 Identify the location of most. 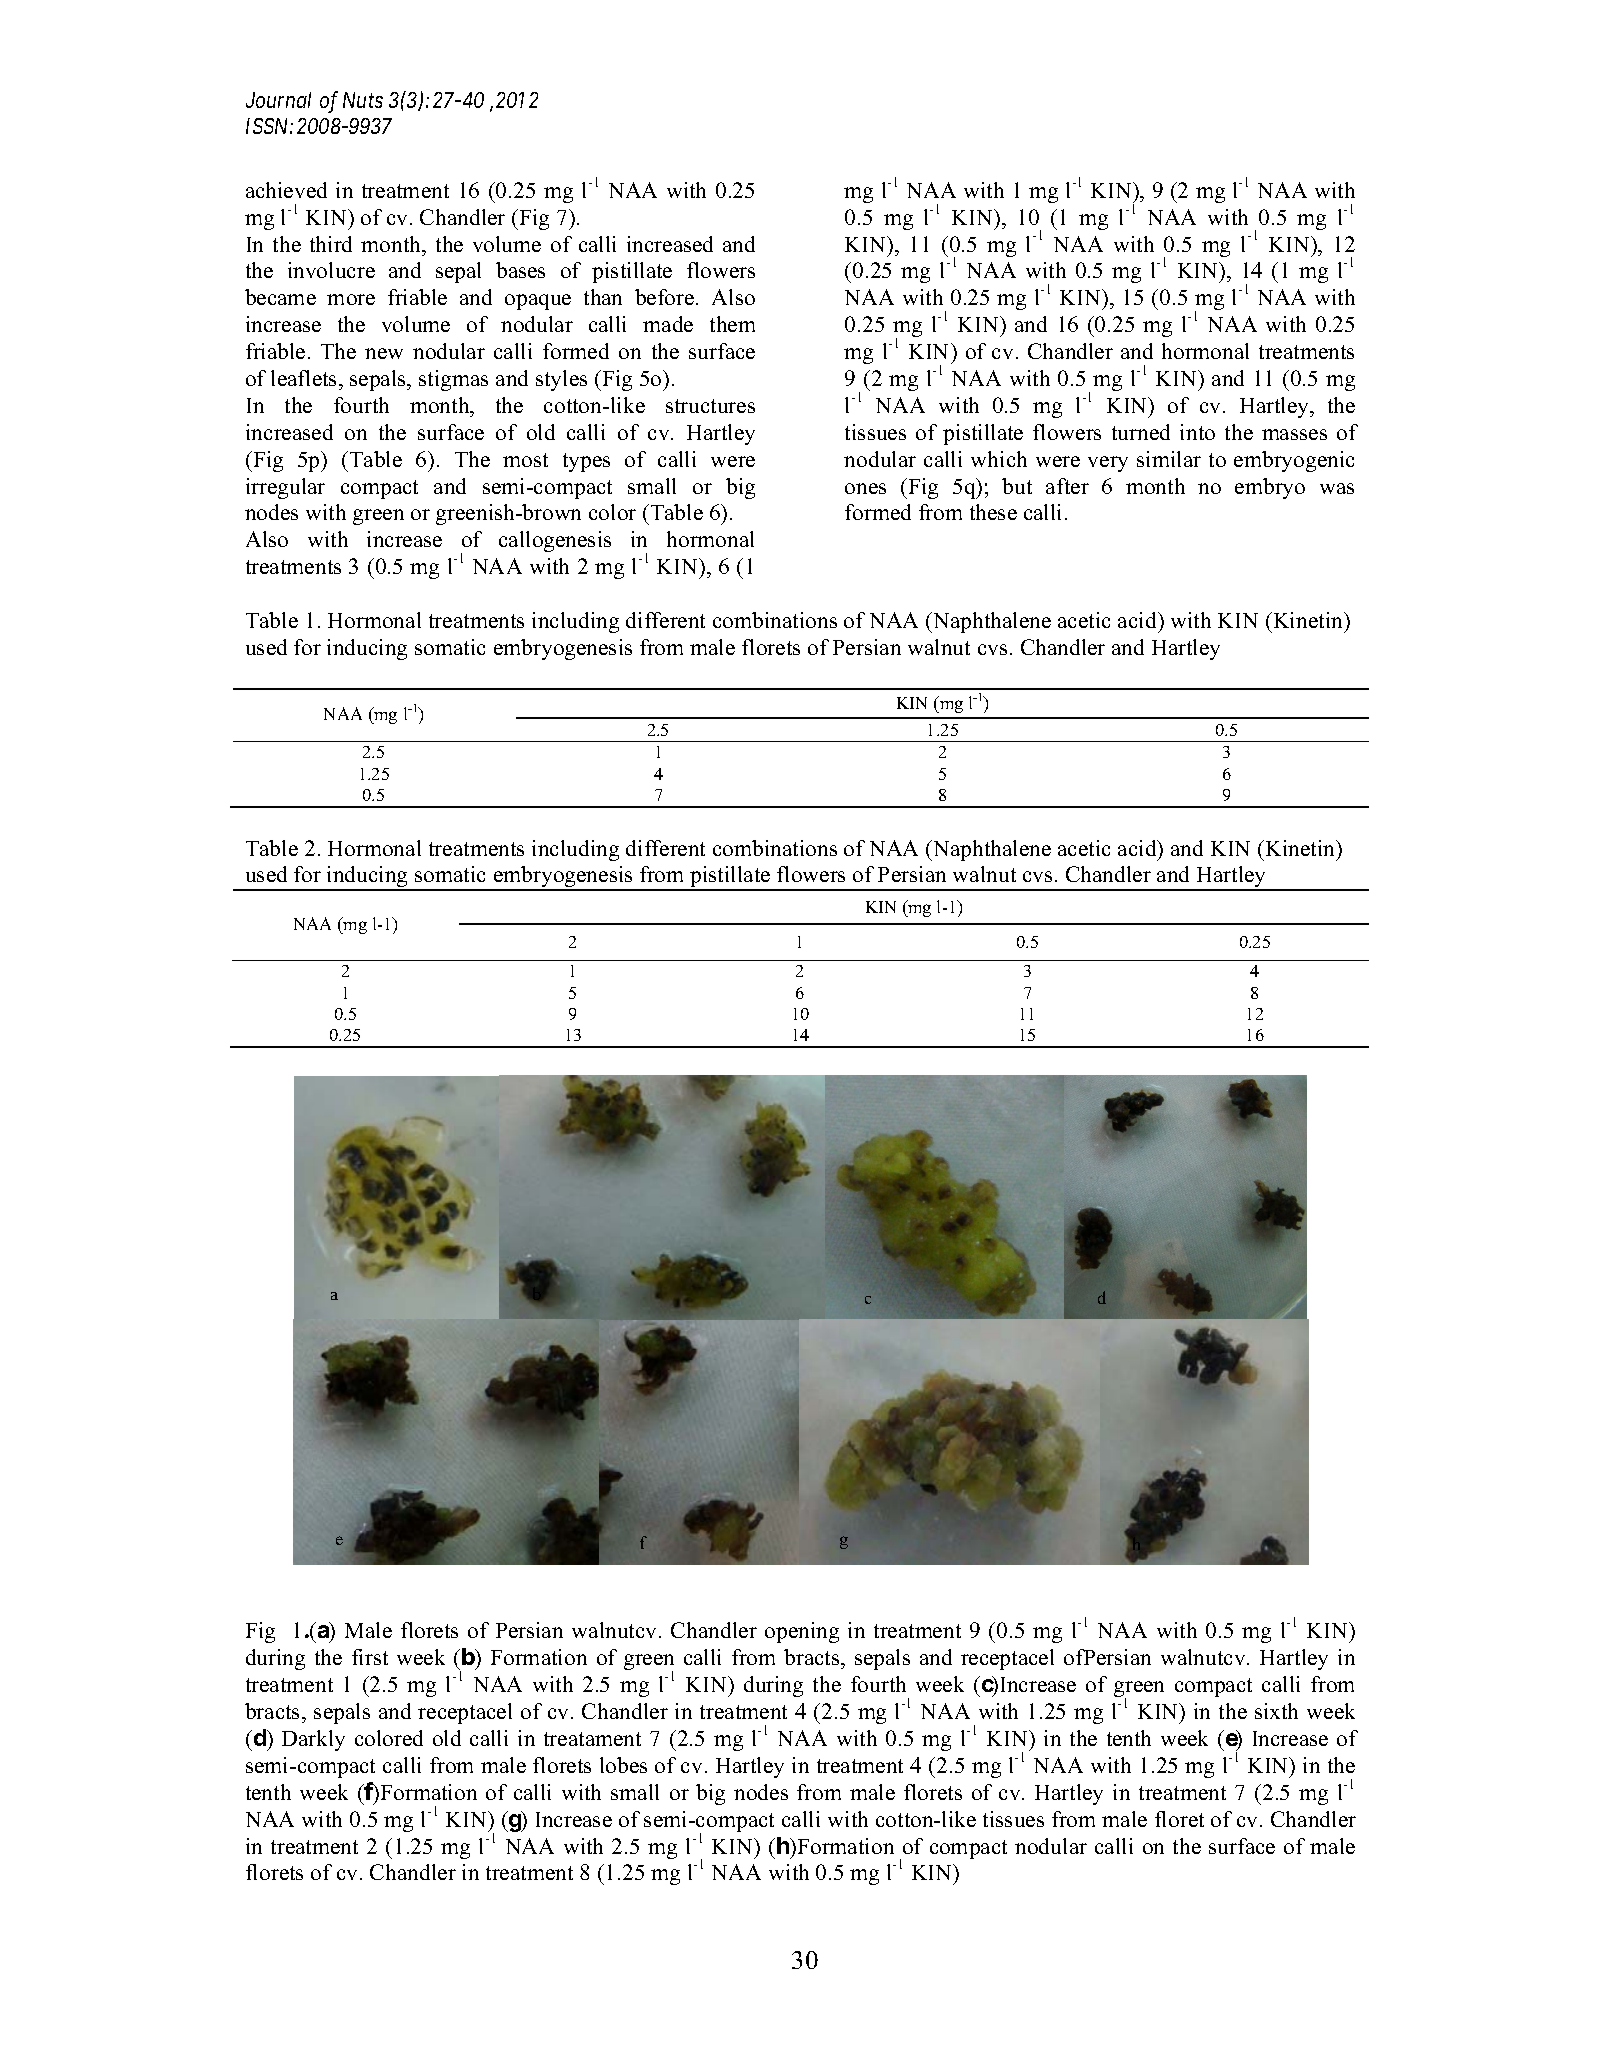
(525, 460).
